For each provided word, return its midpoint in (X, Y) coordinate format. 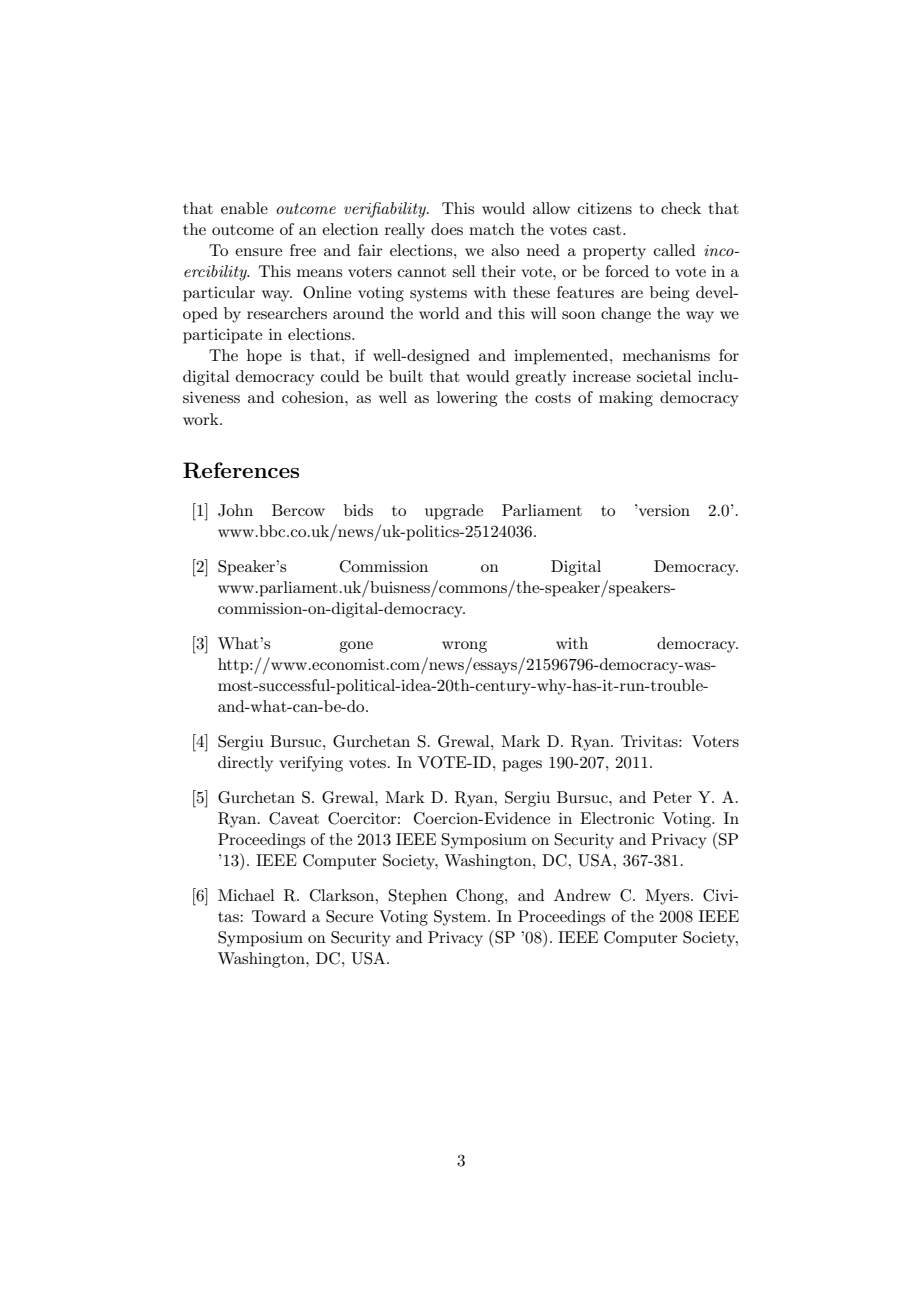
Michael (246, 895)
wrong (464, 647)
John (235, 510)
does (447, 229)
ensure (258, 252)
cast (608, 230)
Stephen (418, 897)
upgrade (454, 512)
